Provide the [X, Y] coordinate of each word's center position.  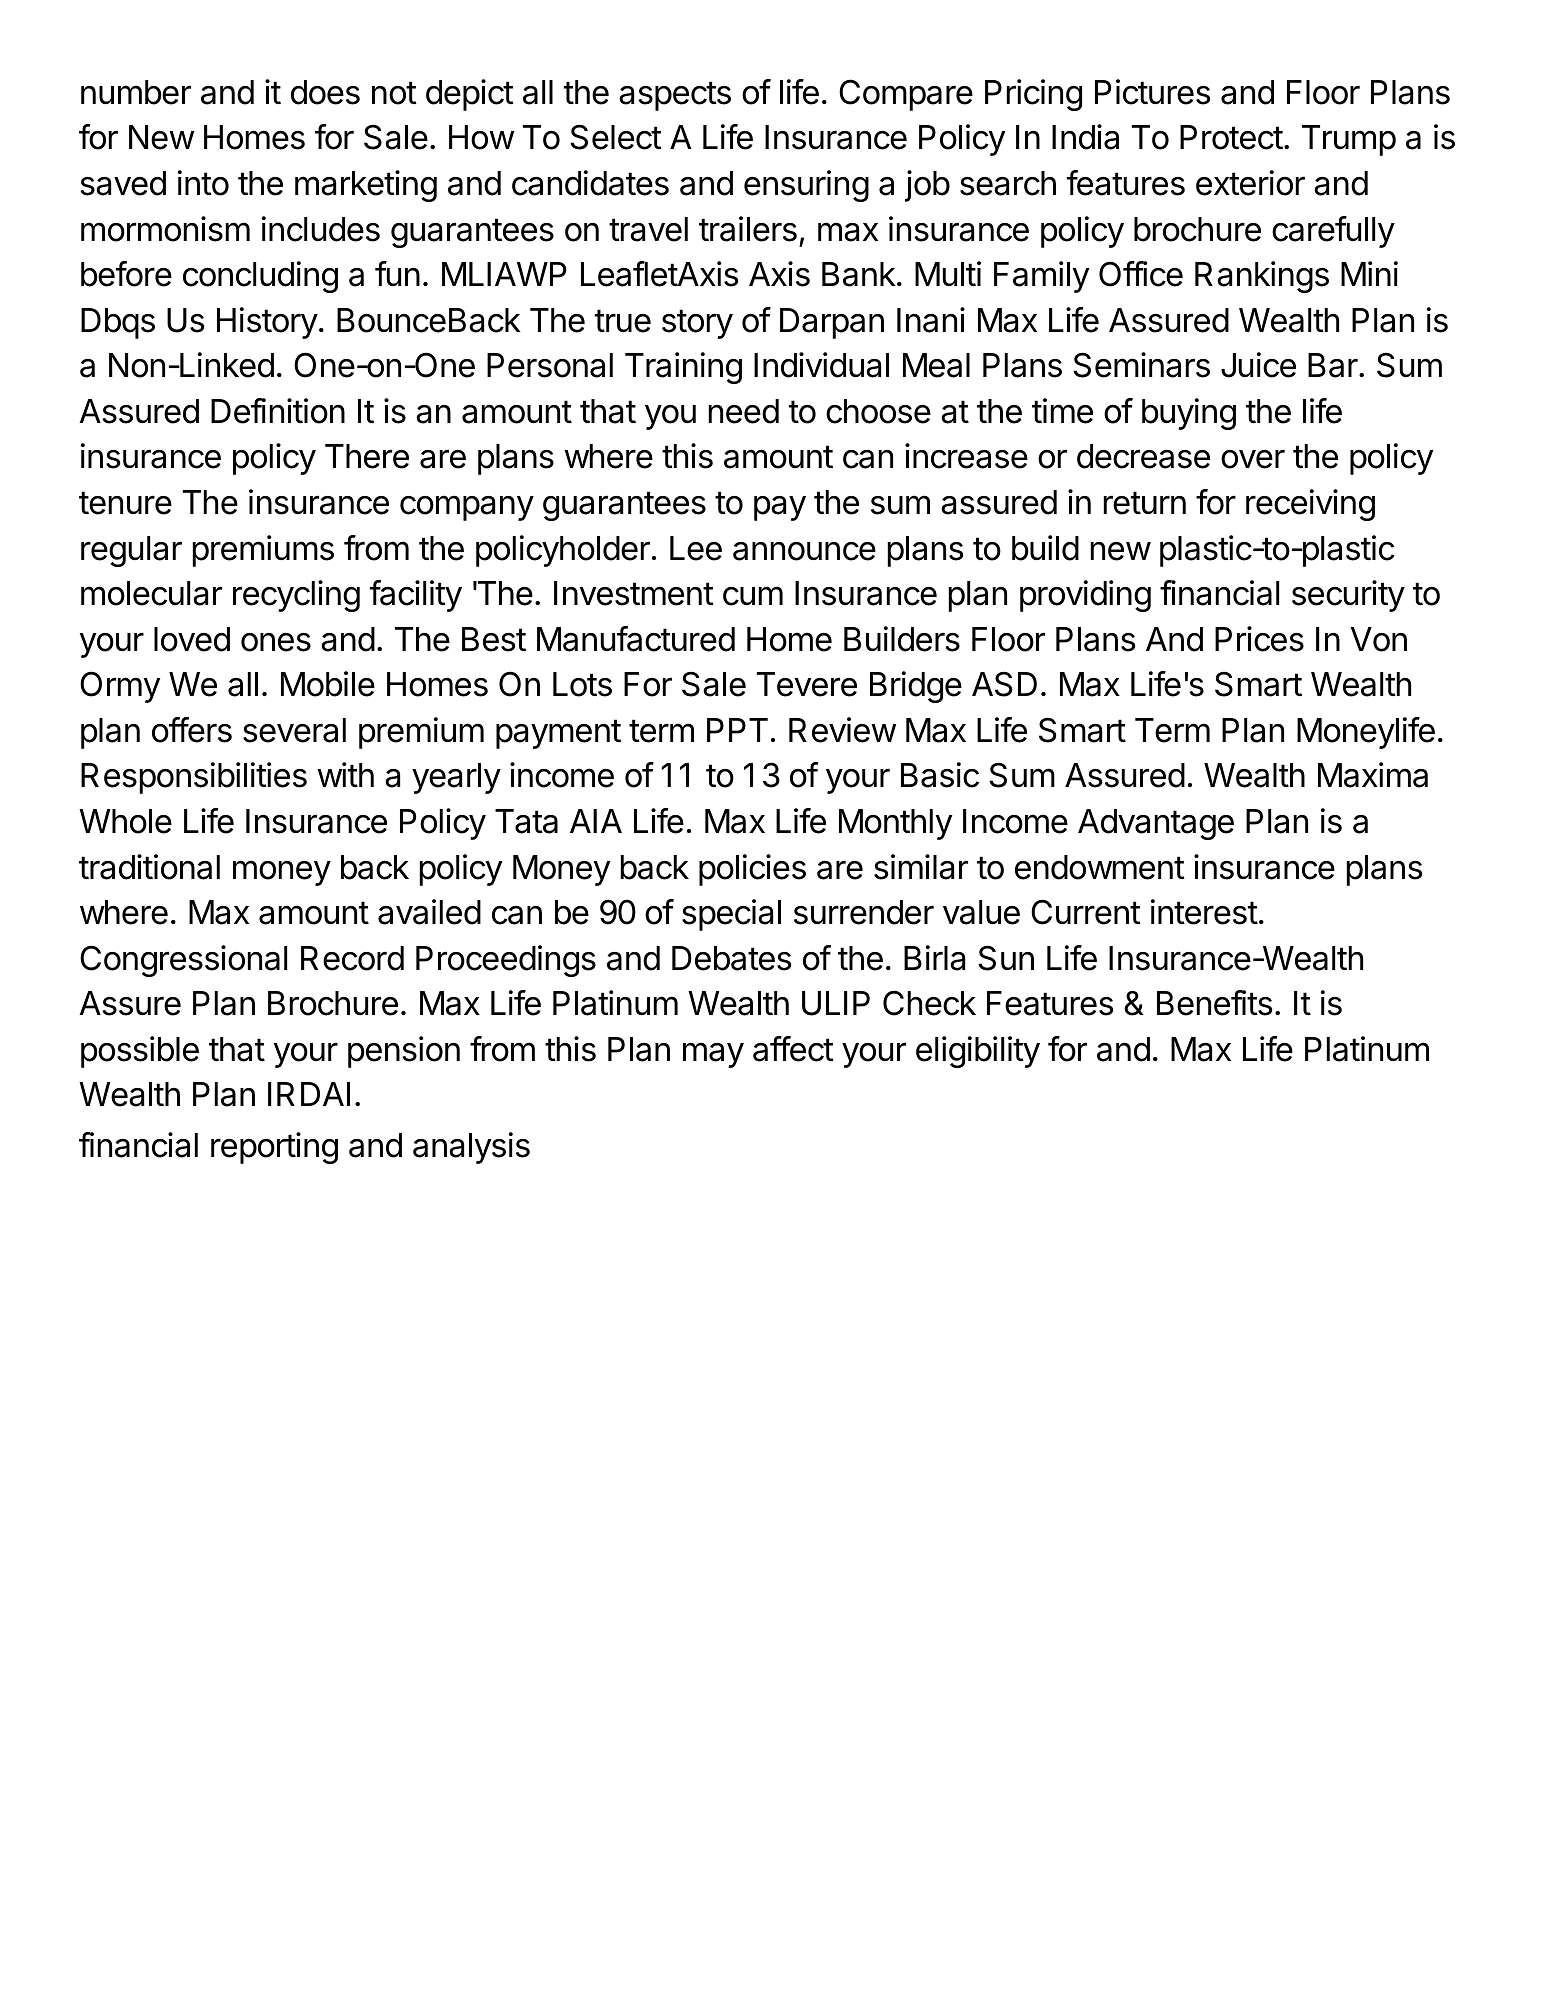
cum [753, 596]
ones [276, 642]
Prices [1259, 639]
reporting [274, 1148]
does [325, 92]
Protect [1231, 137]
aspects [675, 96]
